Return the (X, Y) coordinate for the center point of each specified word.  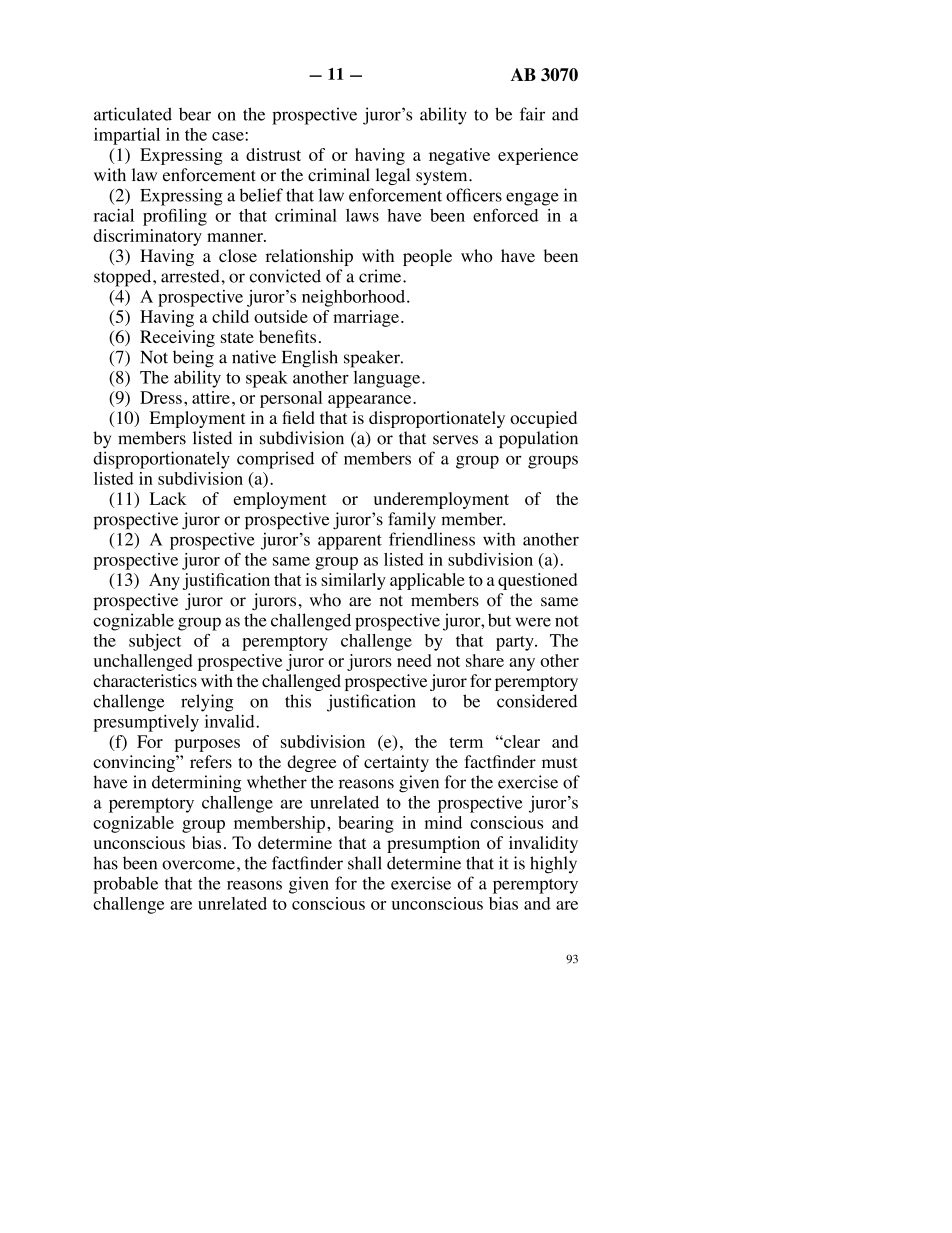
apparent (350, 542)
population (538, 440)
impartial (127, 136)
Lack (168, 498)
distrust (273, 154)
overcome (198, 865)
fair (532, 114)
